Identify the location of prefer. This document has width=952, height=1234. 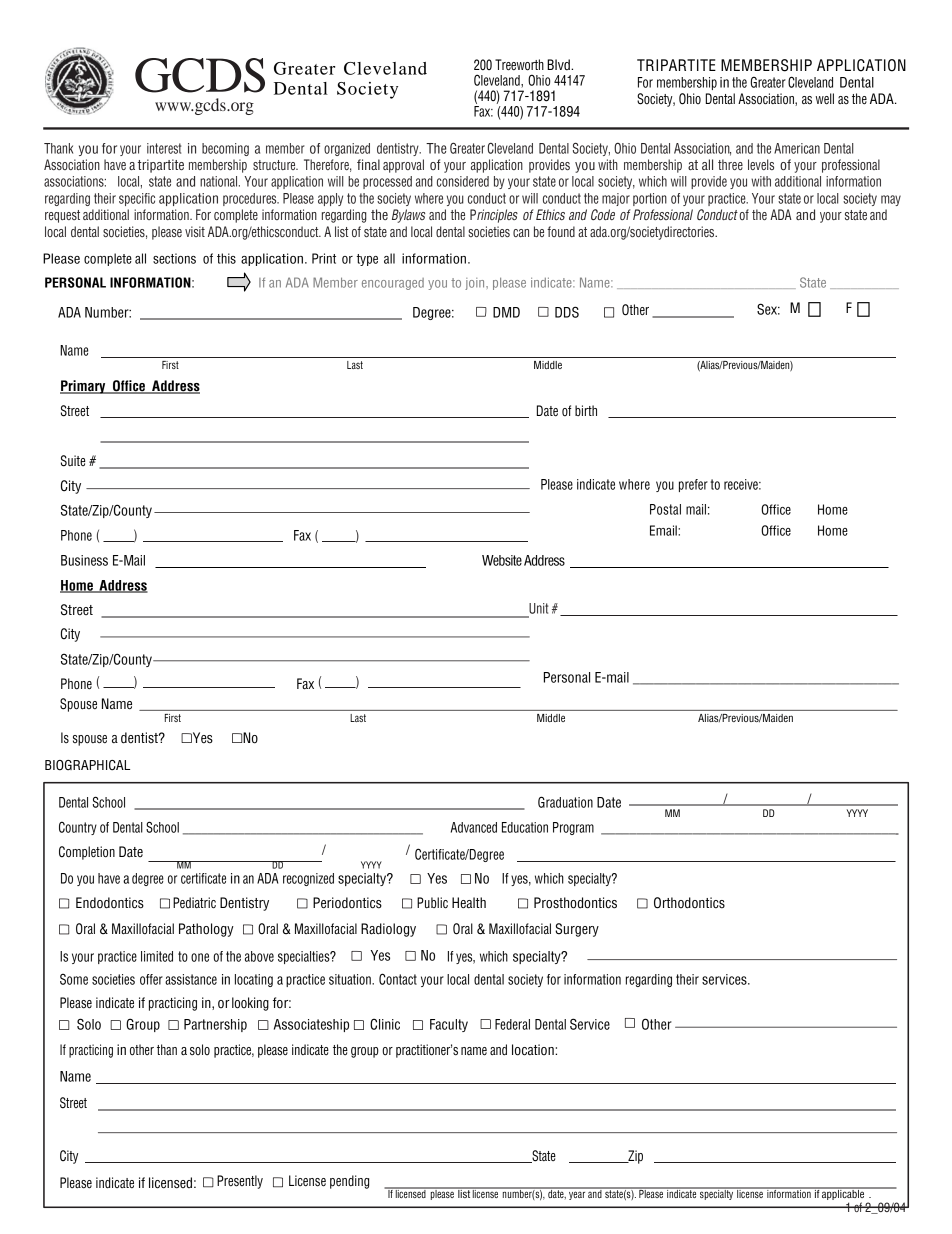
(693, 485).
